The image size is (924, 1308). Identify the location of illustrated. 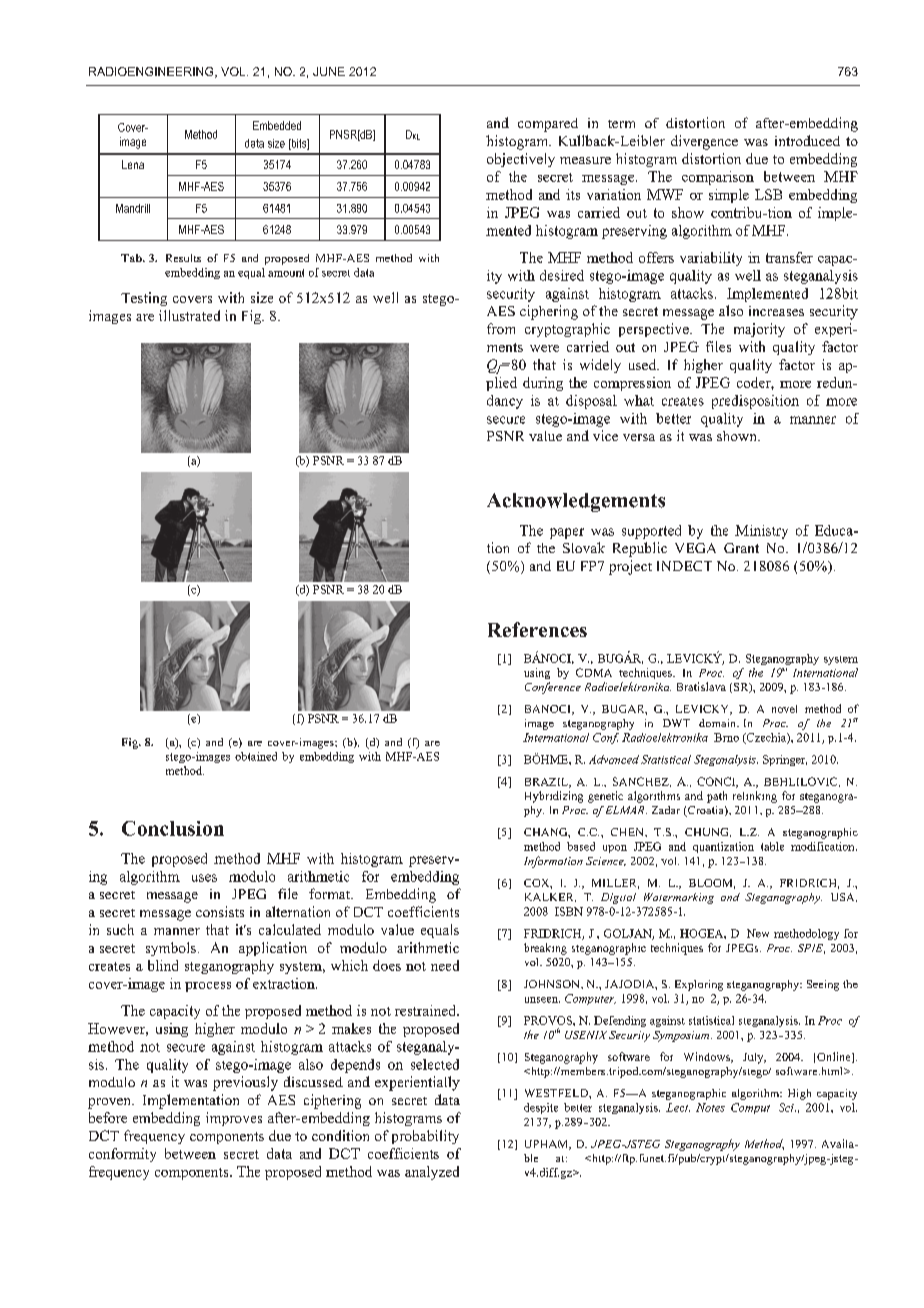
(189, 315).
